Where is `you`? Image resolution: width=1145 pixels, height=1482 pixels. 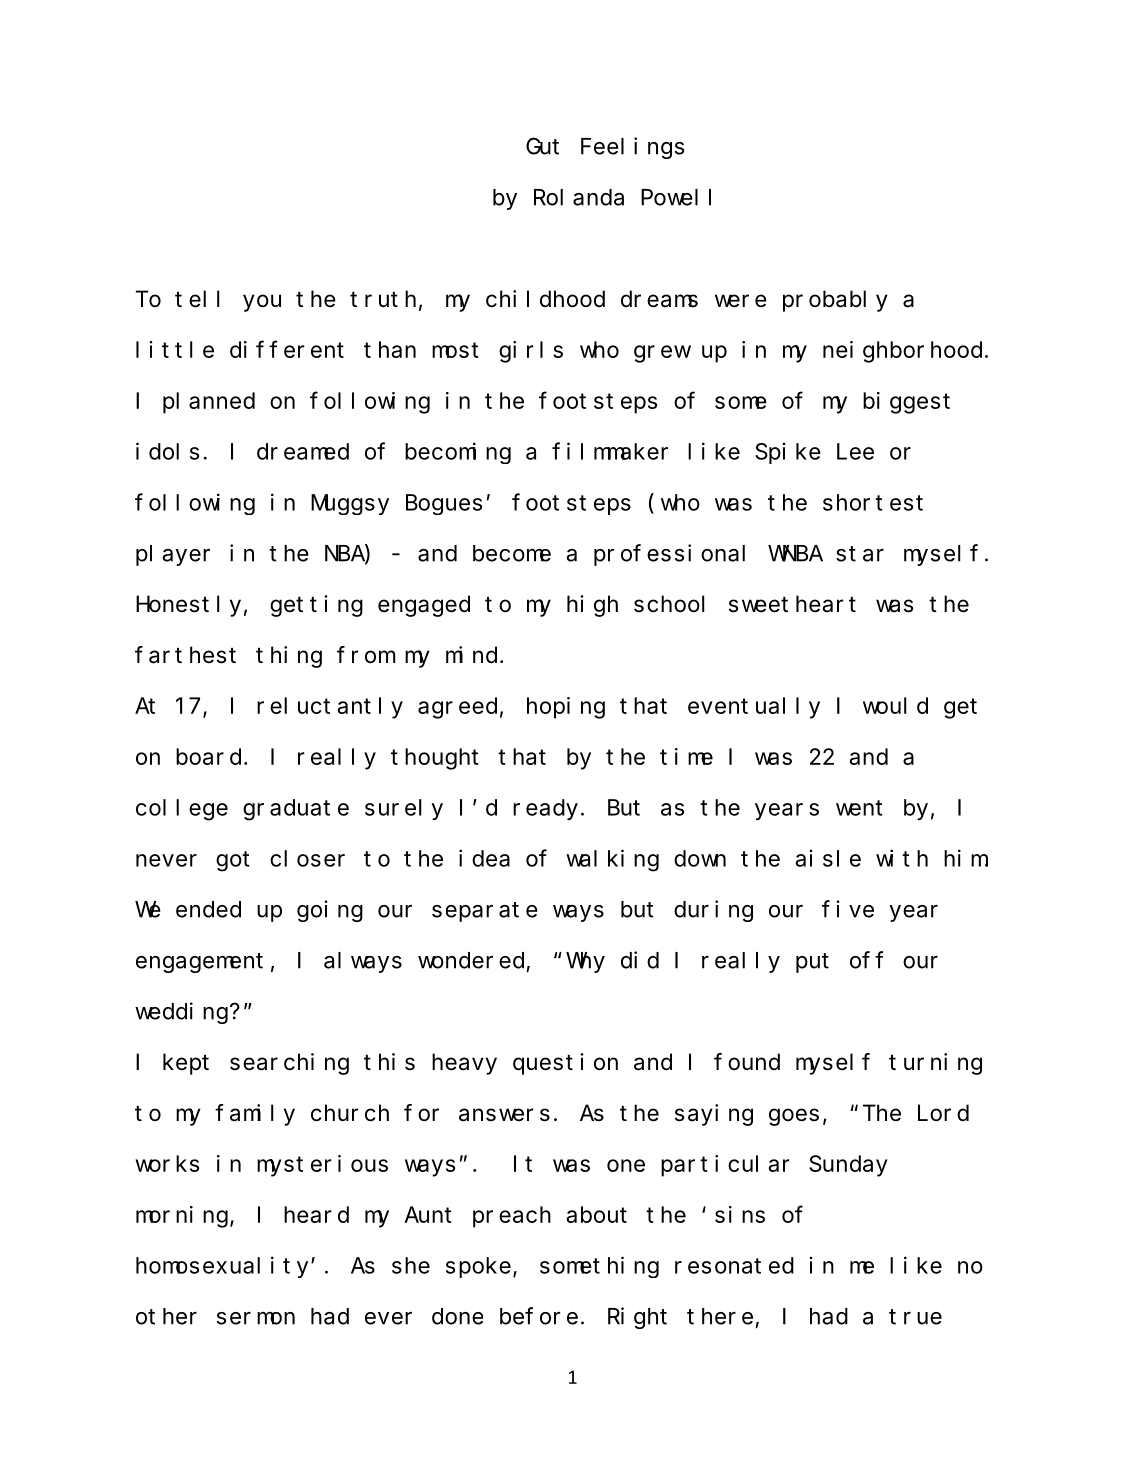 you is located at coordinates (262, 303).
